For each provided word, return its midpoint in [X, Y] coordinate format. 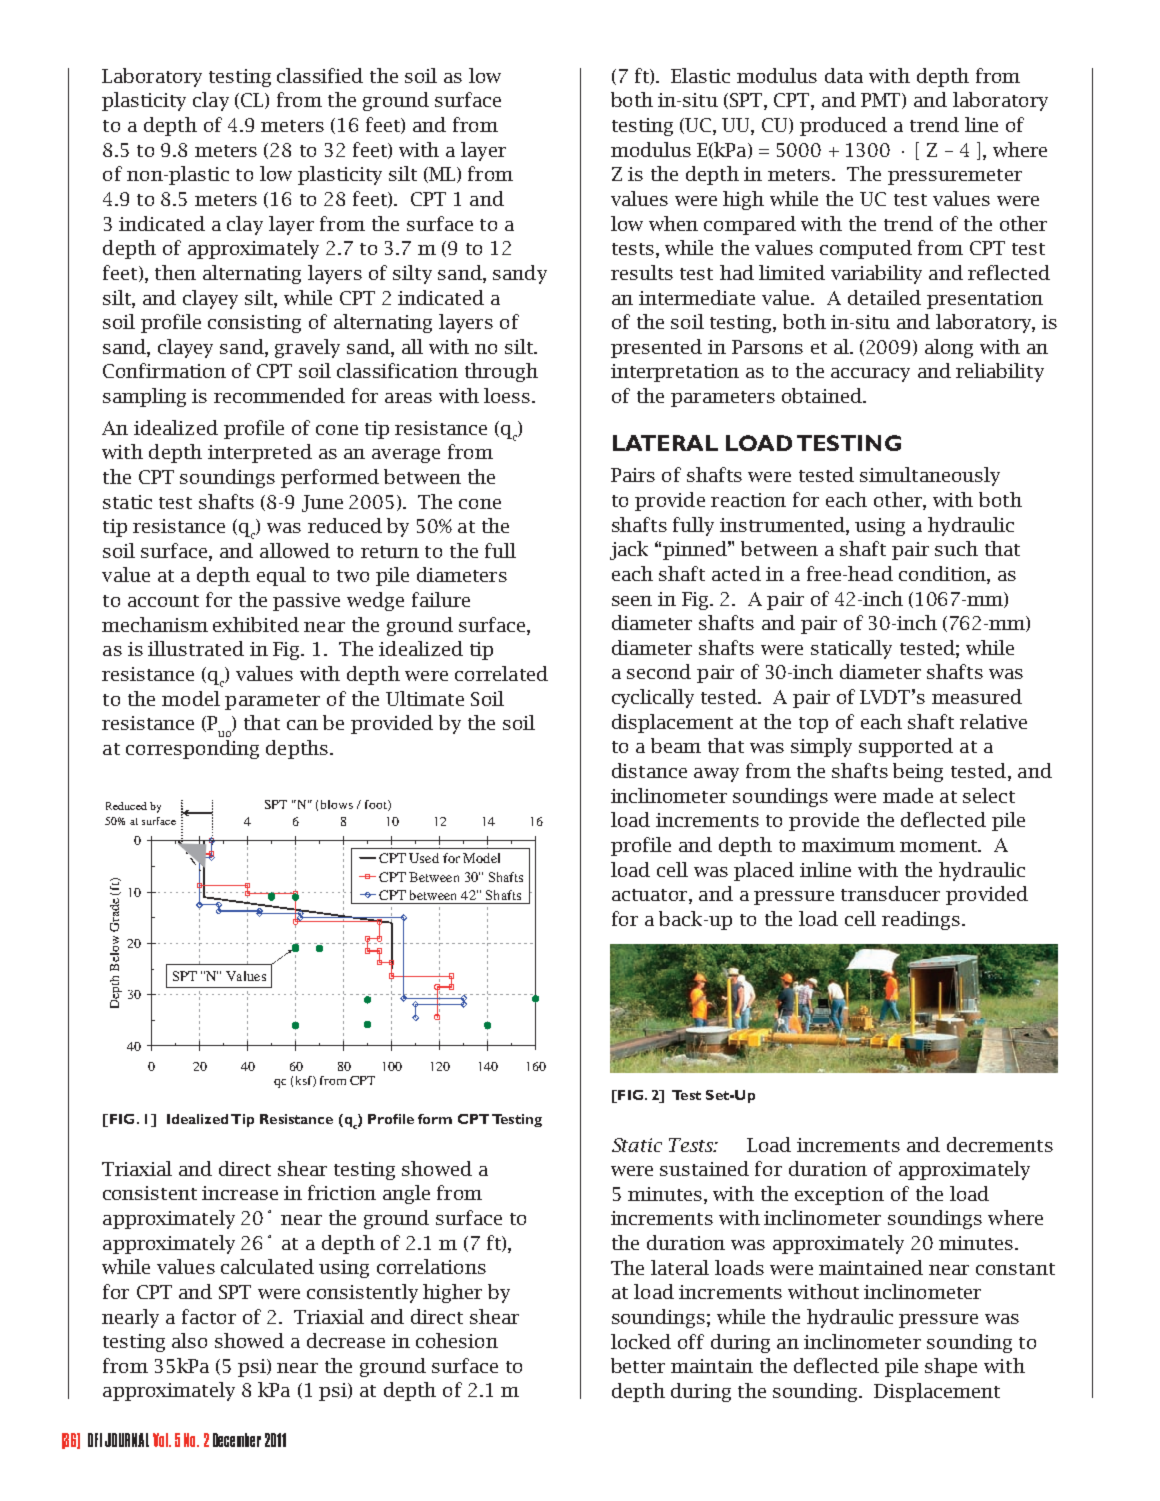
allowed [295, 550]
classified [320, 75]
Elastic [700, 75]
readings [921, 920]
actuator [649, 895]
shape [951, 1367]
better [638, 1365]
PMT [882, 101]
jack [629, 550]
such [956, 548]
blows [337, 804]
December [237, 1440]
